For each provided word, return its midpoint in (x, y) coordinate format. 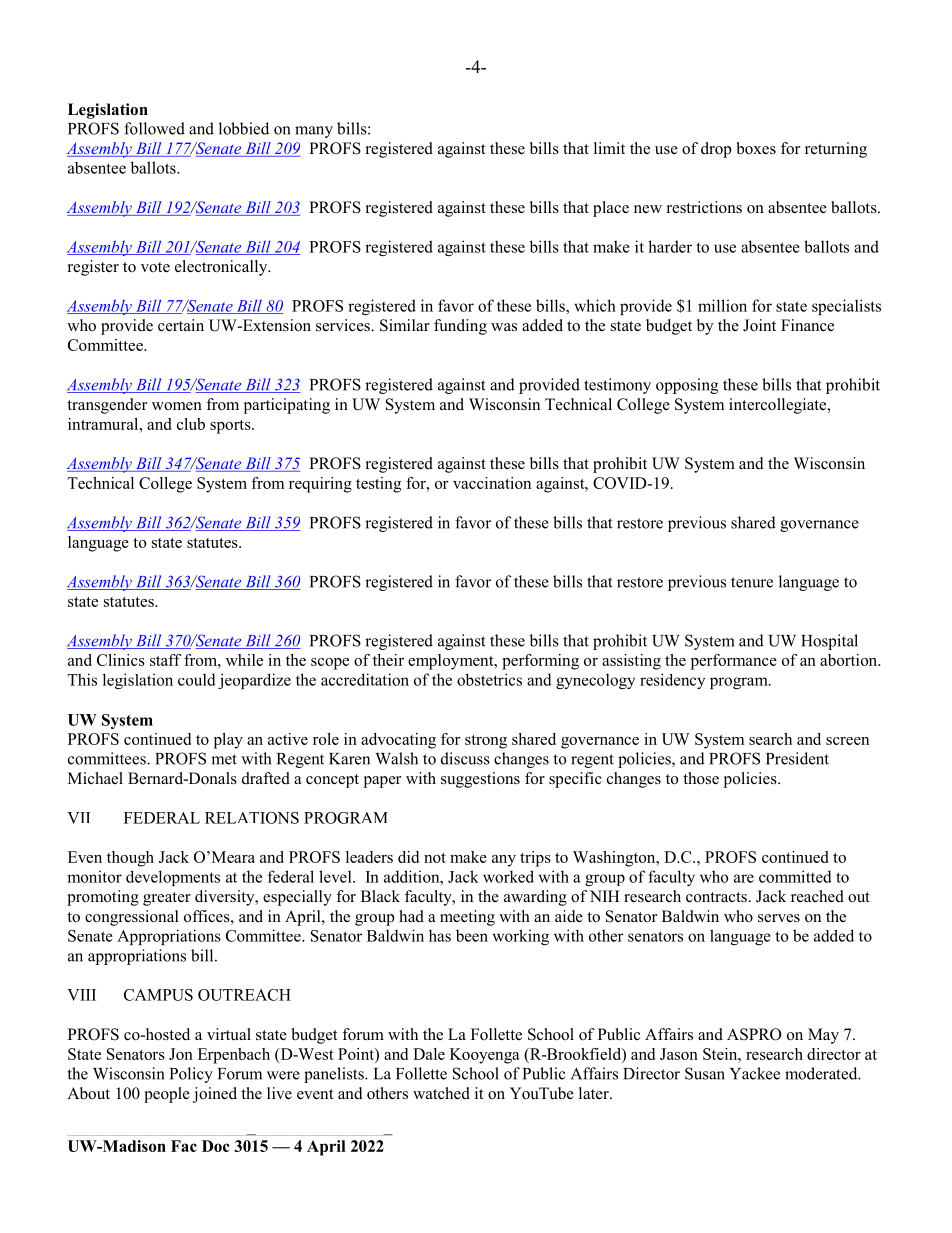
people (167, 1095)
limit (609, 148)
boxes (756, 148)
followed (154, 128)
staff (165, 660)
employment (452, 662)
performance (734, 662)
